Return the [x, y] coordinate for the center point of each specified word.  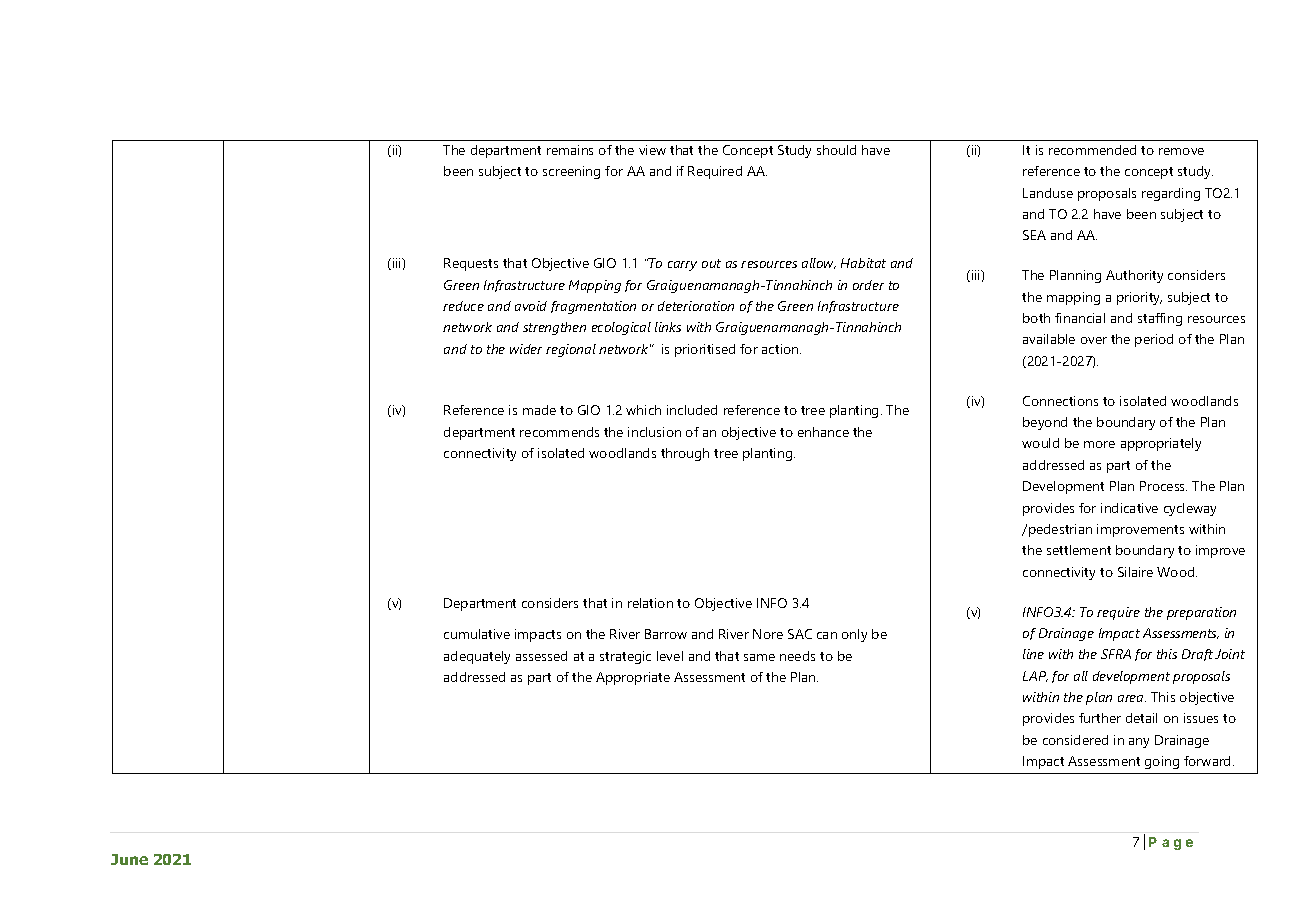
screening [571, 172]
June [129, 859]
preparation [1201, 613]
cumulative [477, 634]
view [652, 150]
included [692, 410]
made [539, 410]
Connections [1060, 401]
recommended [1092, 150]
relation [650, 603]
